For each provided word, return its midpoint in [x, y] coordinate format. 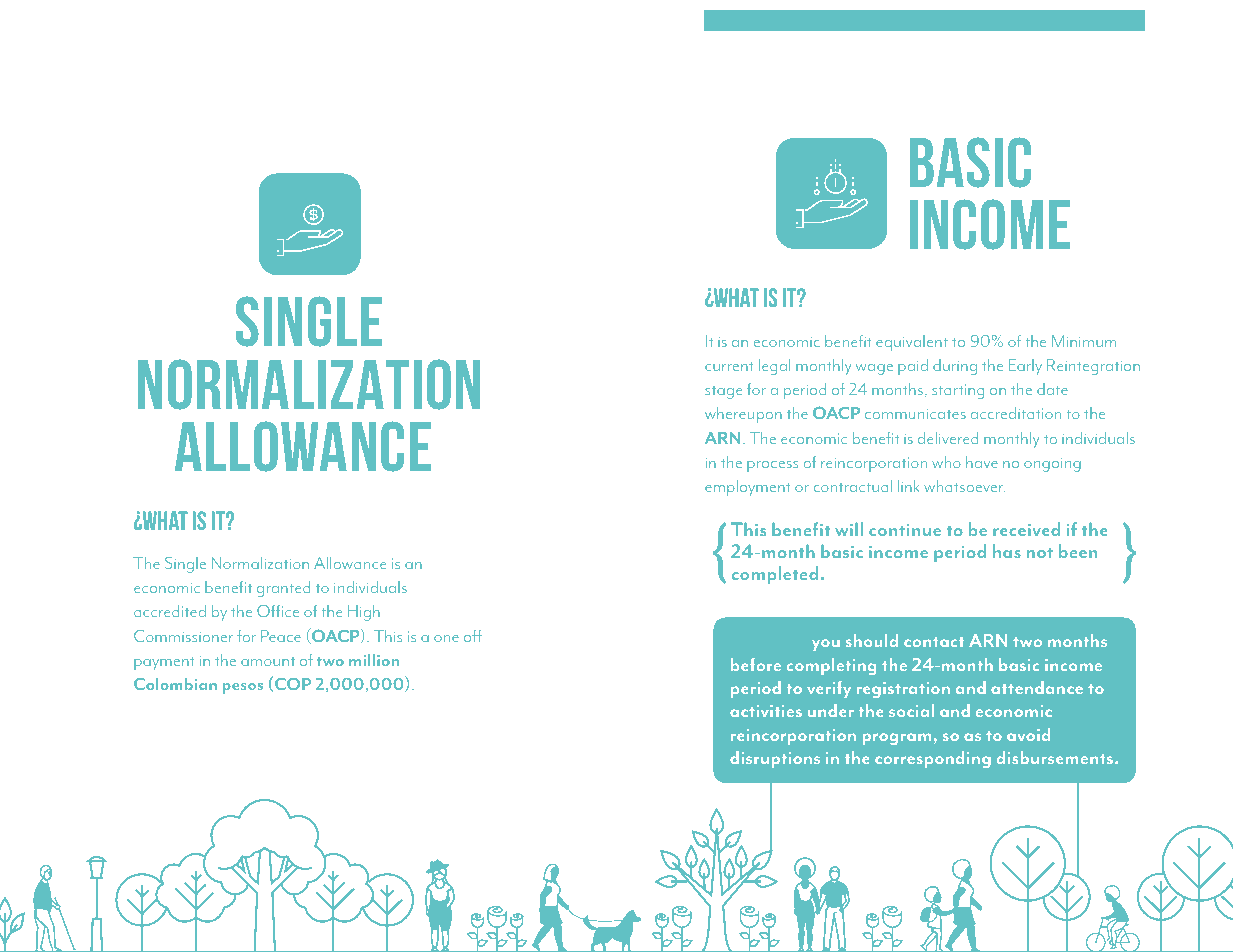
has [1007, 551]
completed [775, 575]
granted [283, 589]
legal [774, 367]
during [955, 367]
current [729, 366]
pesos [243, 688]
